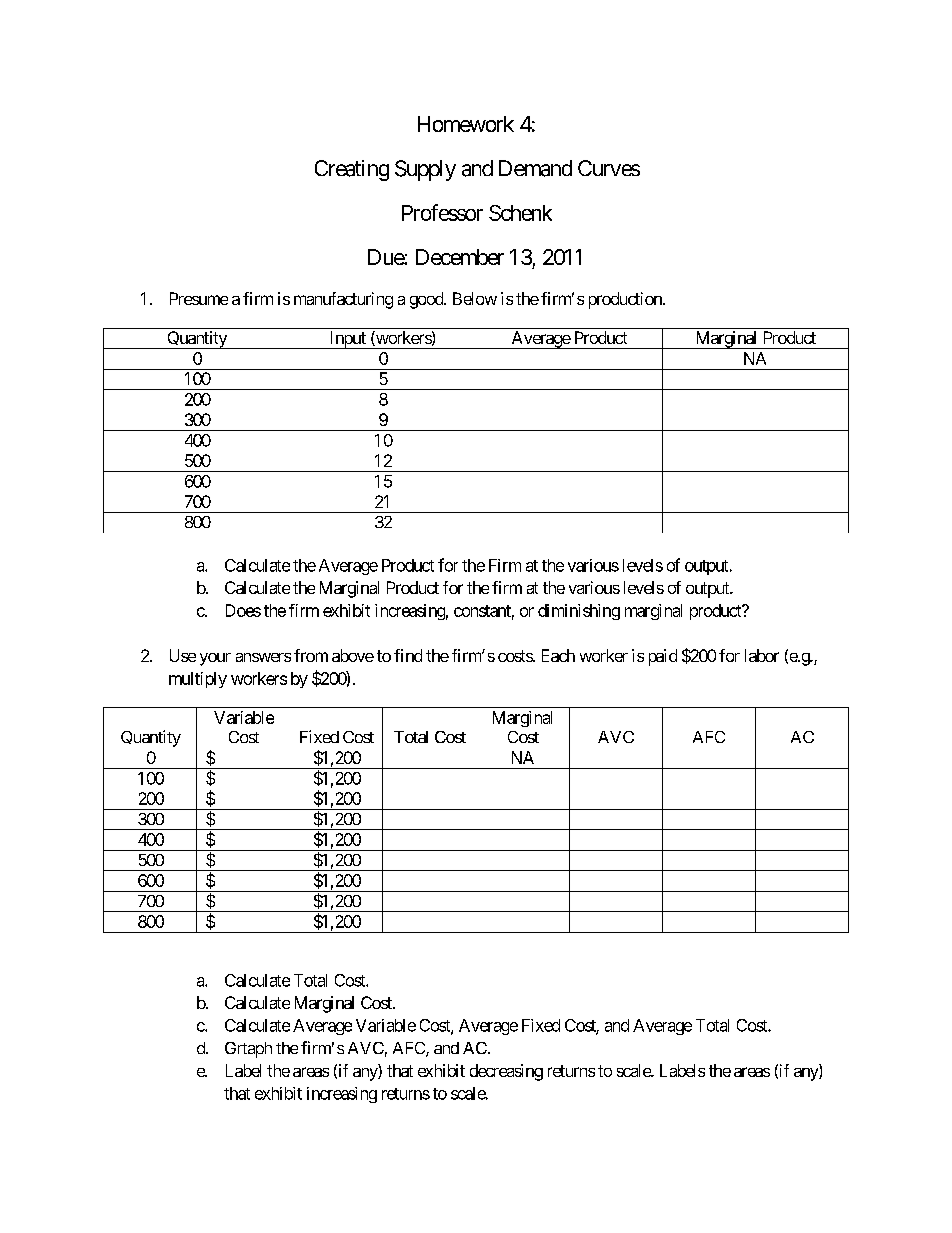 Image resolution: width=952 pixels, height=1233 pixels. What do you see at coordinates (535, 168) in the image?
I see `Demand` at bounding box center [535, 168].
